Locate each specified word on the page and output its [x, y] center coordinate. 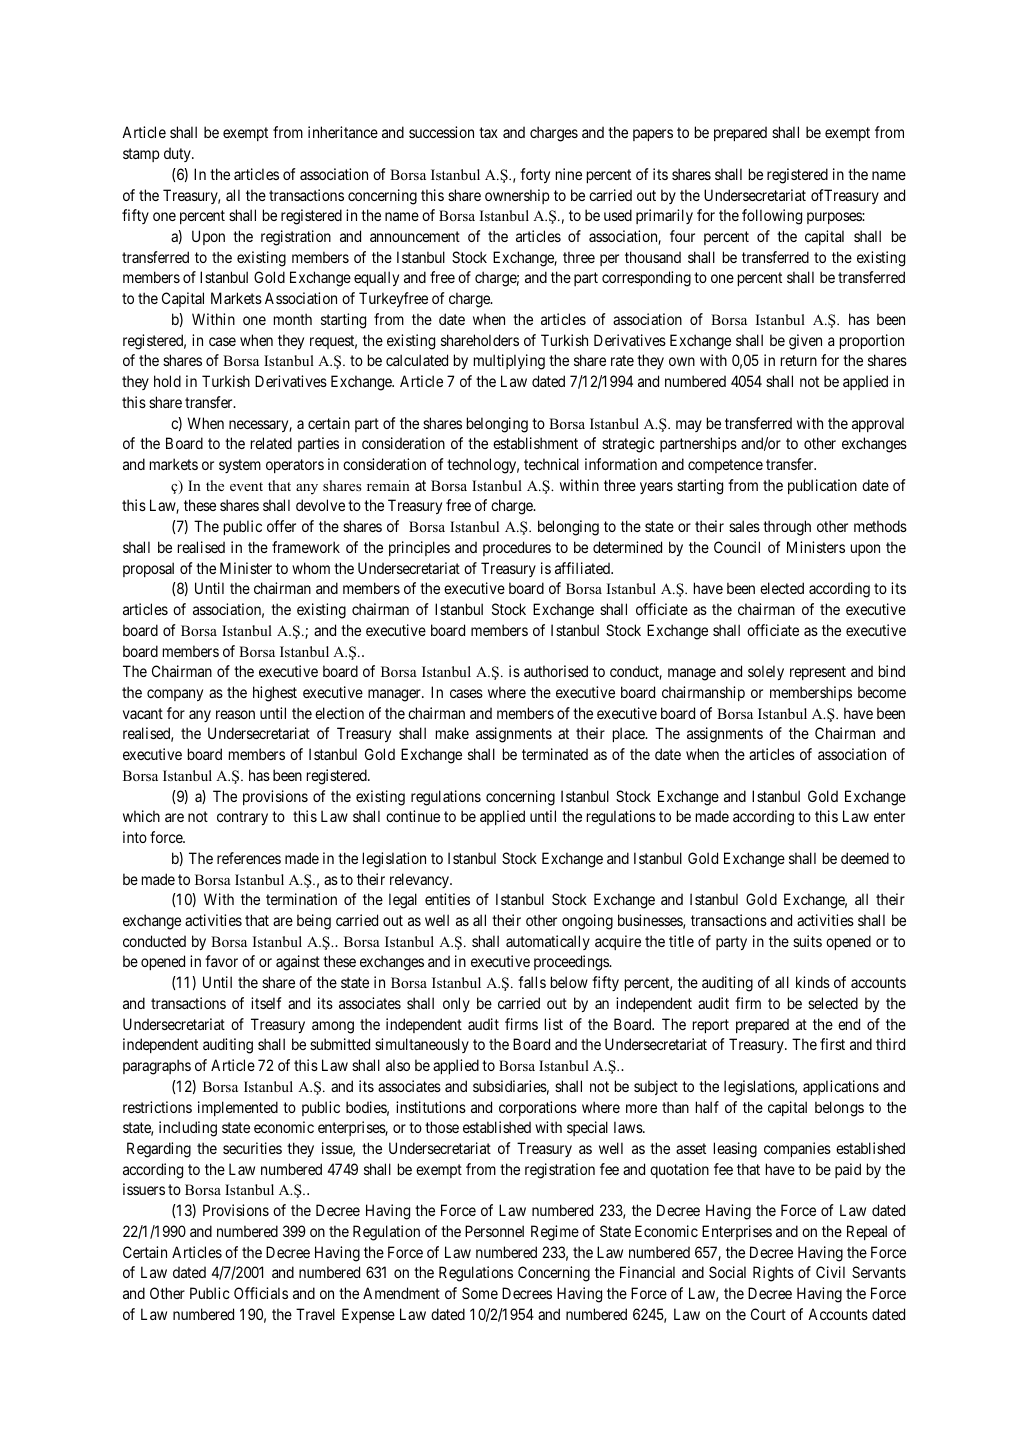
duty [178, 154]
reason [235, 714]
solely [766, 672]
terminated [555, 754]
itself [266, 1003]
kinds [813, 982]
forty [535, 175]
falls [532, 982]
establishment [535, 443]
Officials [261, 1293]
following [772, 217]
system [240, 466]
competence [725, 466]
